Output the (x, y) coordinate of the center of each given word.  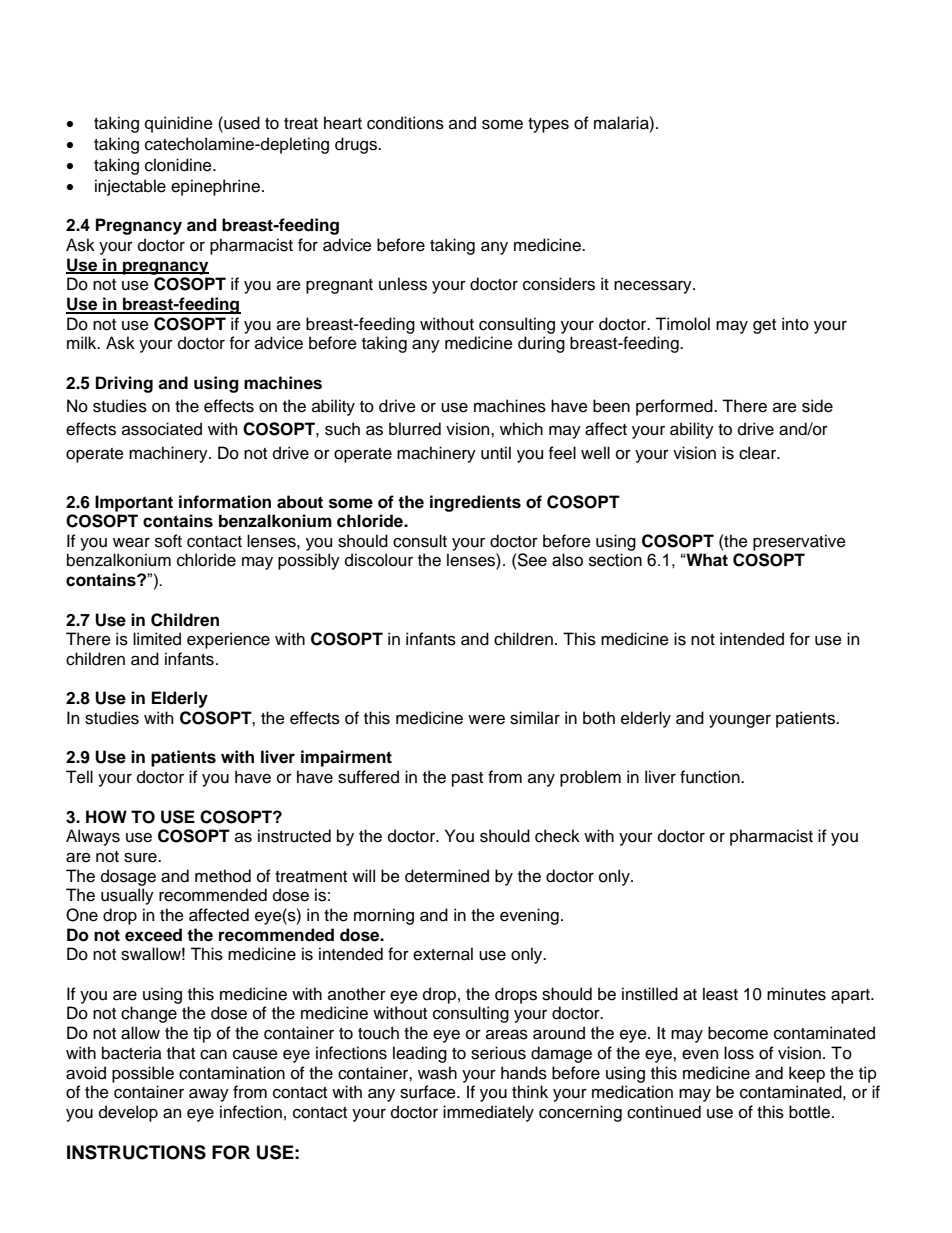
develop (128, 1113)
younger (740, 721)
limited (157, 639)
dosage (128, 877)
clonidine (179, 165)
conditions (405, 123)
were (486, 720)
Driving (124, 384)
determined (447, 876)
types (548, 125)
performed (675, 407)
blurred (415, 429)
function (711, 777)
